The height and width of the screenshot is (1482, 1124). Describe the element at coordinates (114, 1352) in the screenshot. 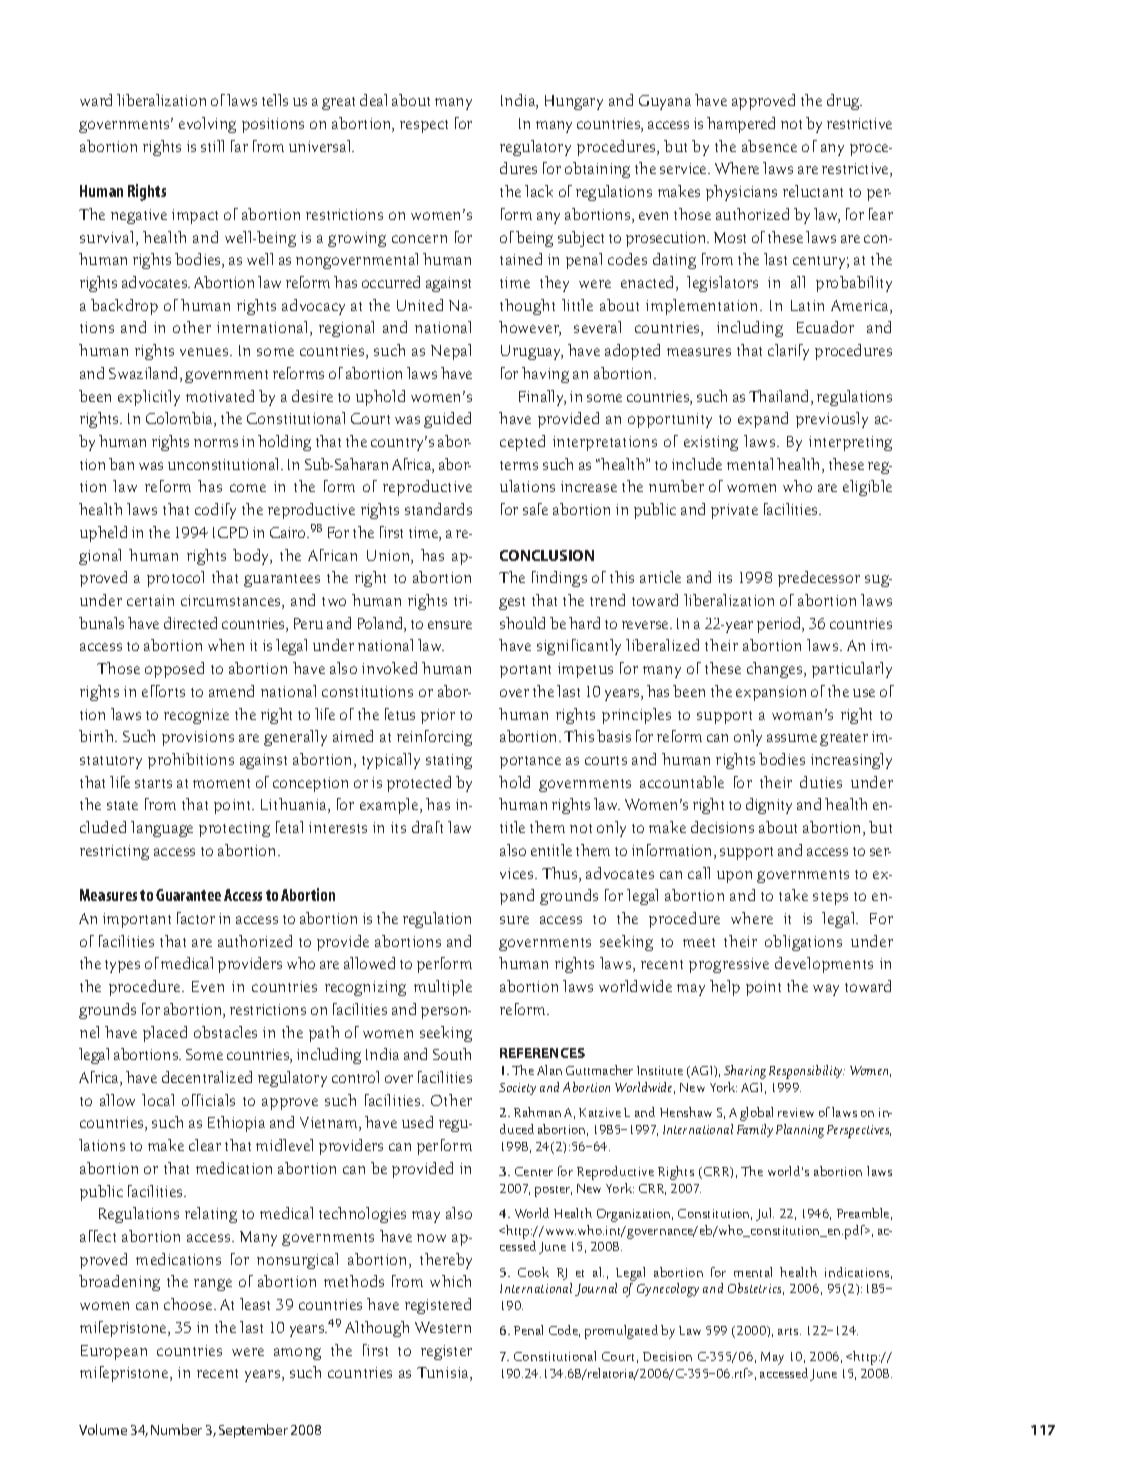

I see `European` at that location.
